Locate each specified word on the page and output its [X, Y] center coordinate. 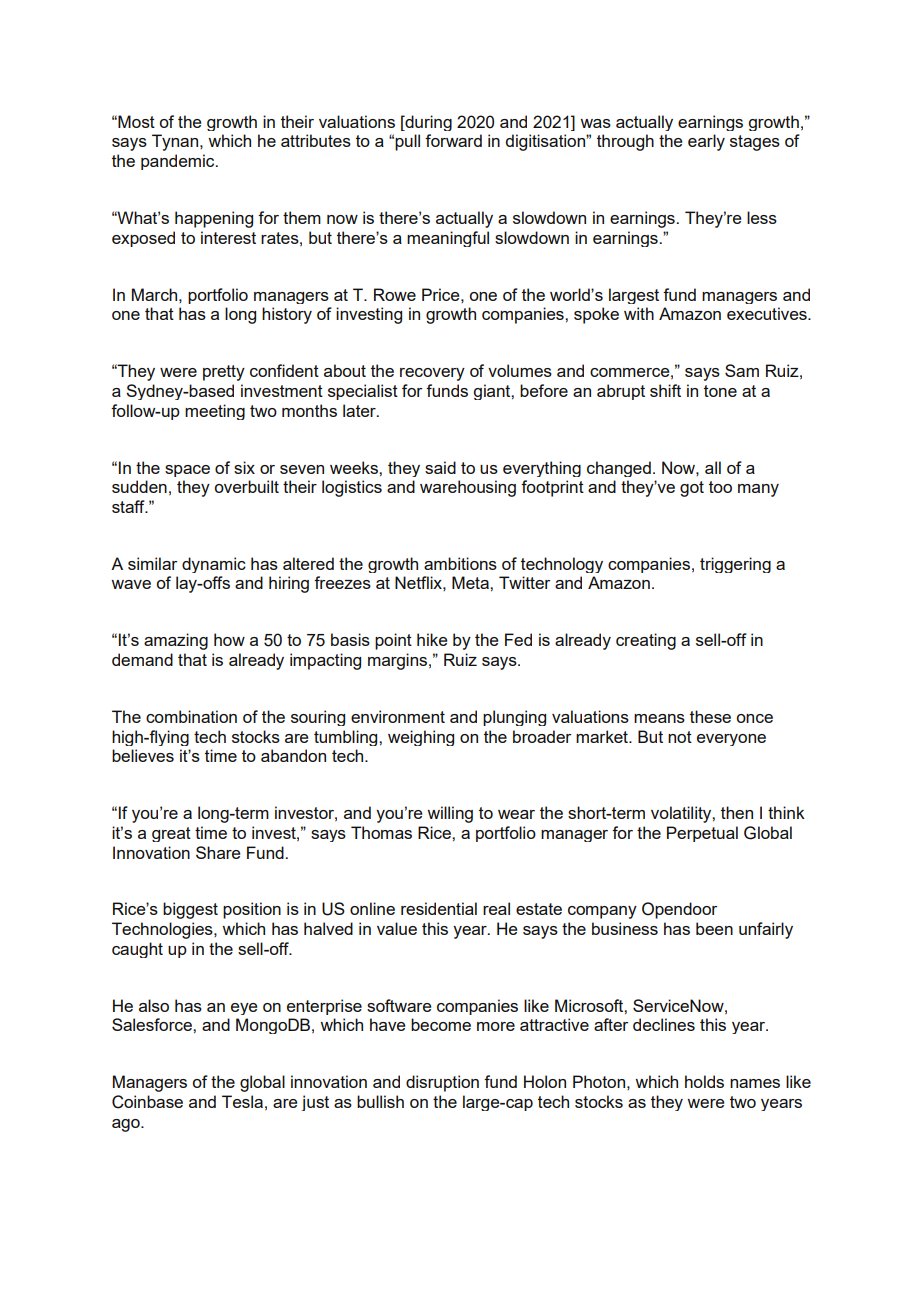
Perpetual [702, 834]
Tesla [242, 1101]
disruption [442, 1083]
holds [704, 1081]
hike [432, 639]
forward [453, 140]
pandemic [179, 162]
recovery [432, 374]
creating [646, 641]
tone [720, 391]
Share [218, 852]
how [229, 639]
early [706, 142]
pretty [224, 373]
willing [450, 814]
